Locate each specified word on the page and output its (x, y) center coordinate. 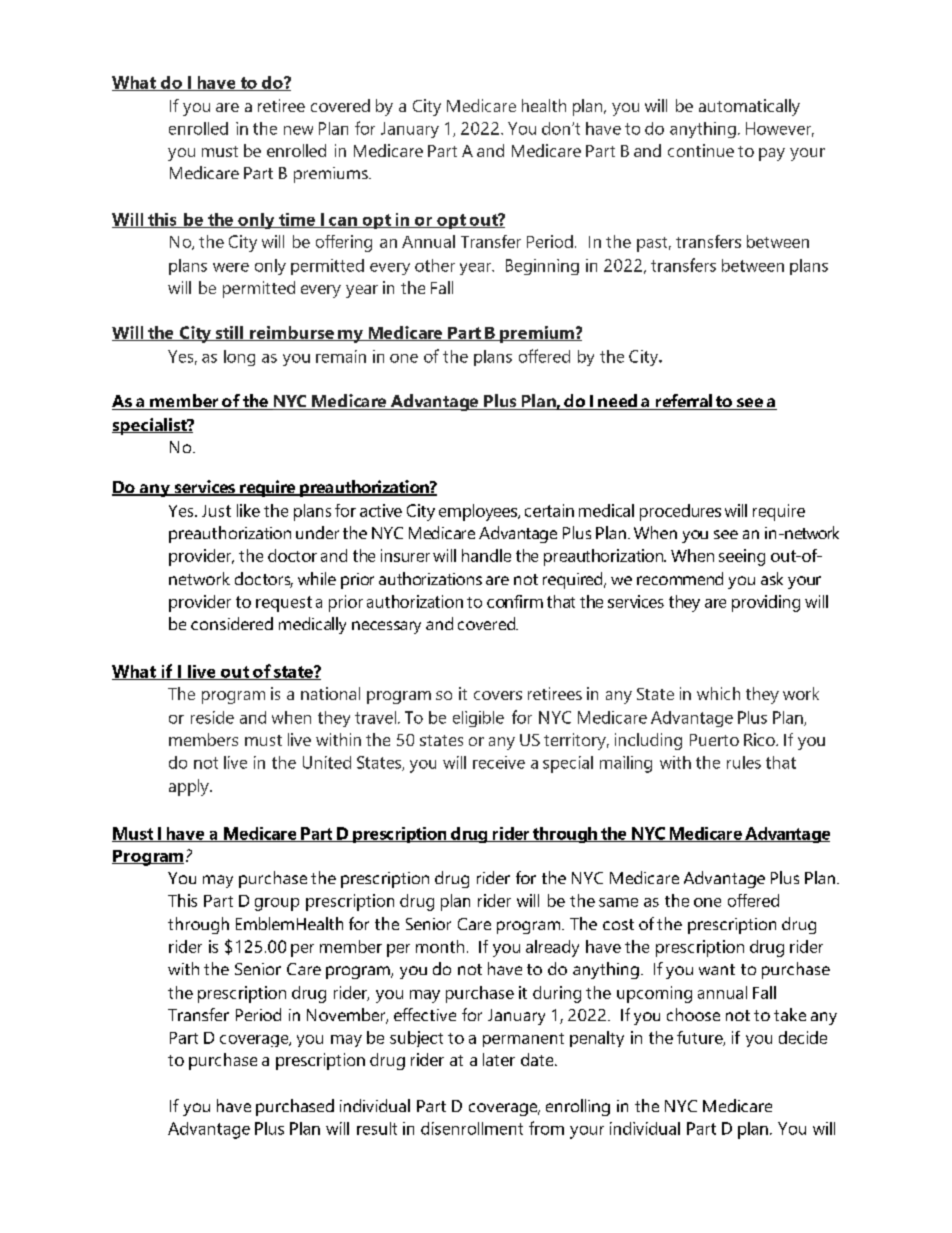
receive (499, 762)
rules (744, 762)
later (499, 1059)
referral (683, 402)
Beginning (542, 267)
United (327, 762)
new (298, 130)
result (377, 1128)
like (248, 510)
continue (701, 150)
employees (479, 512)
